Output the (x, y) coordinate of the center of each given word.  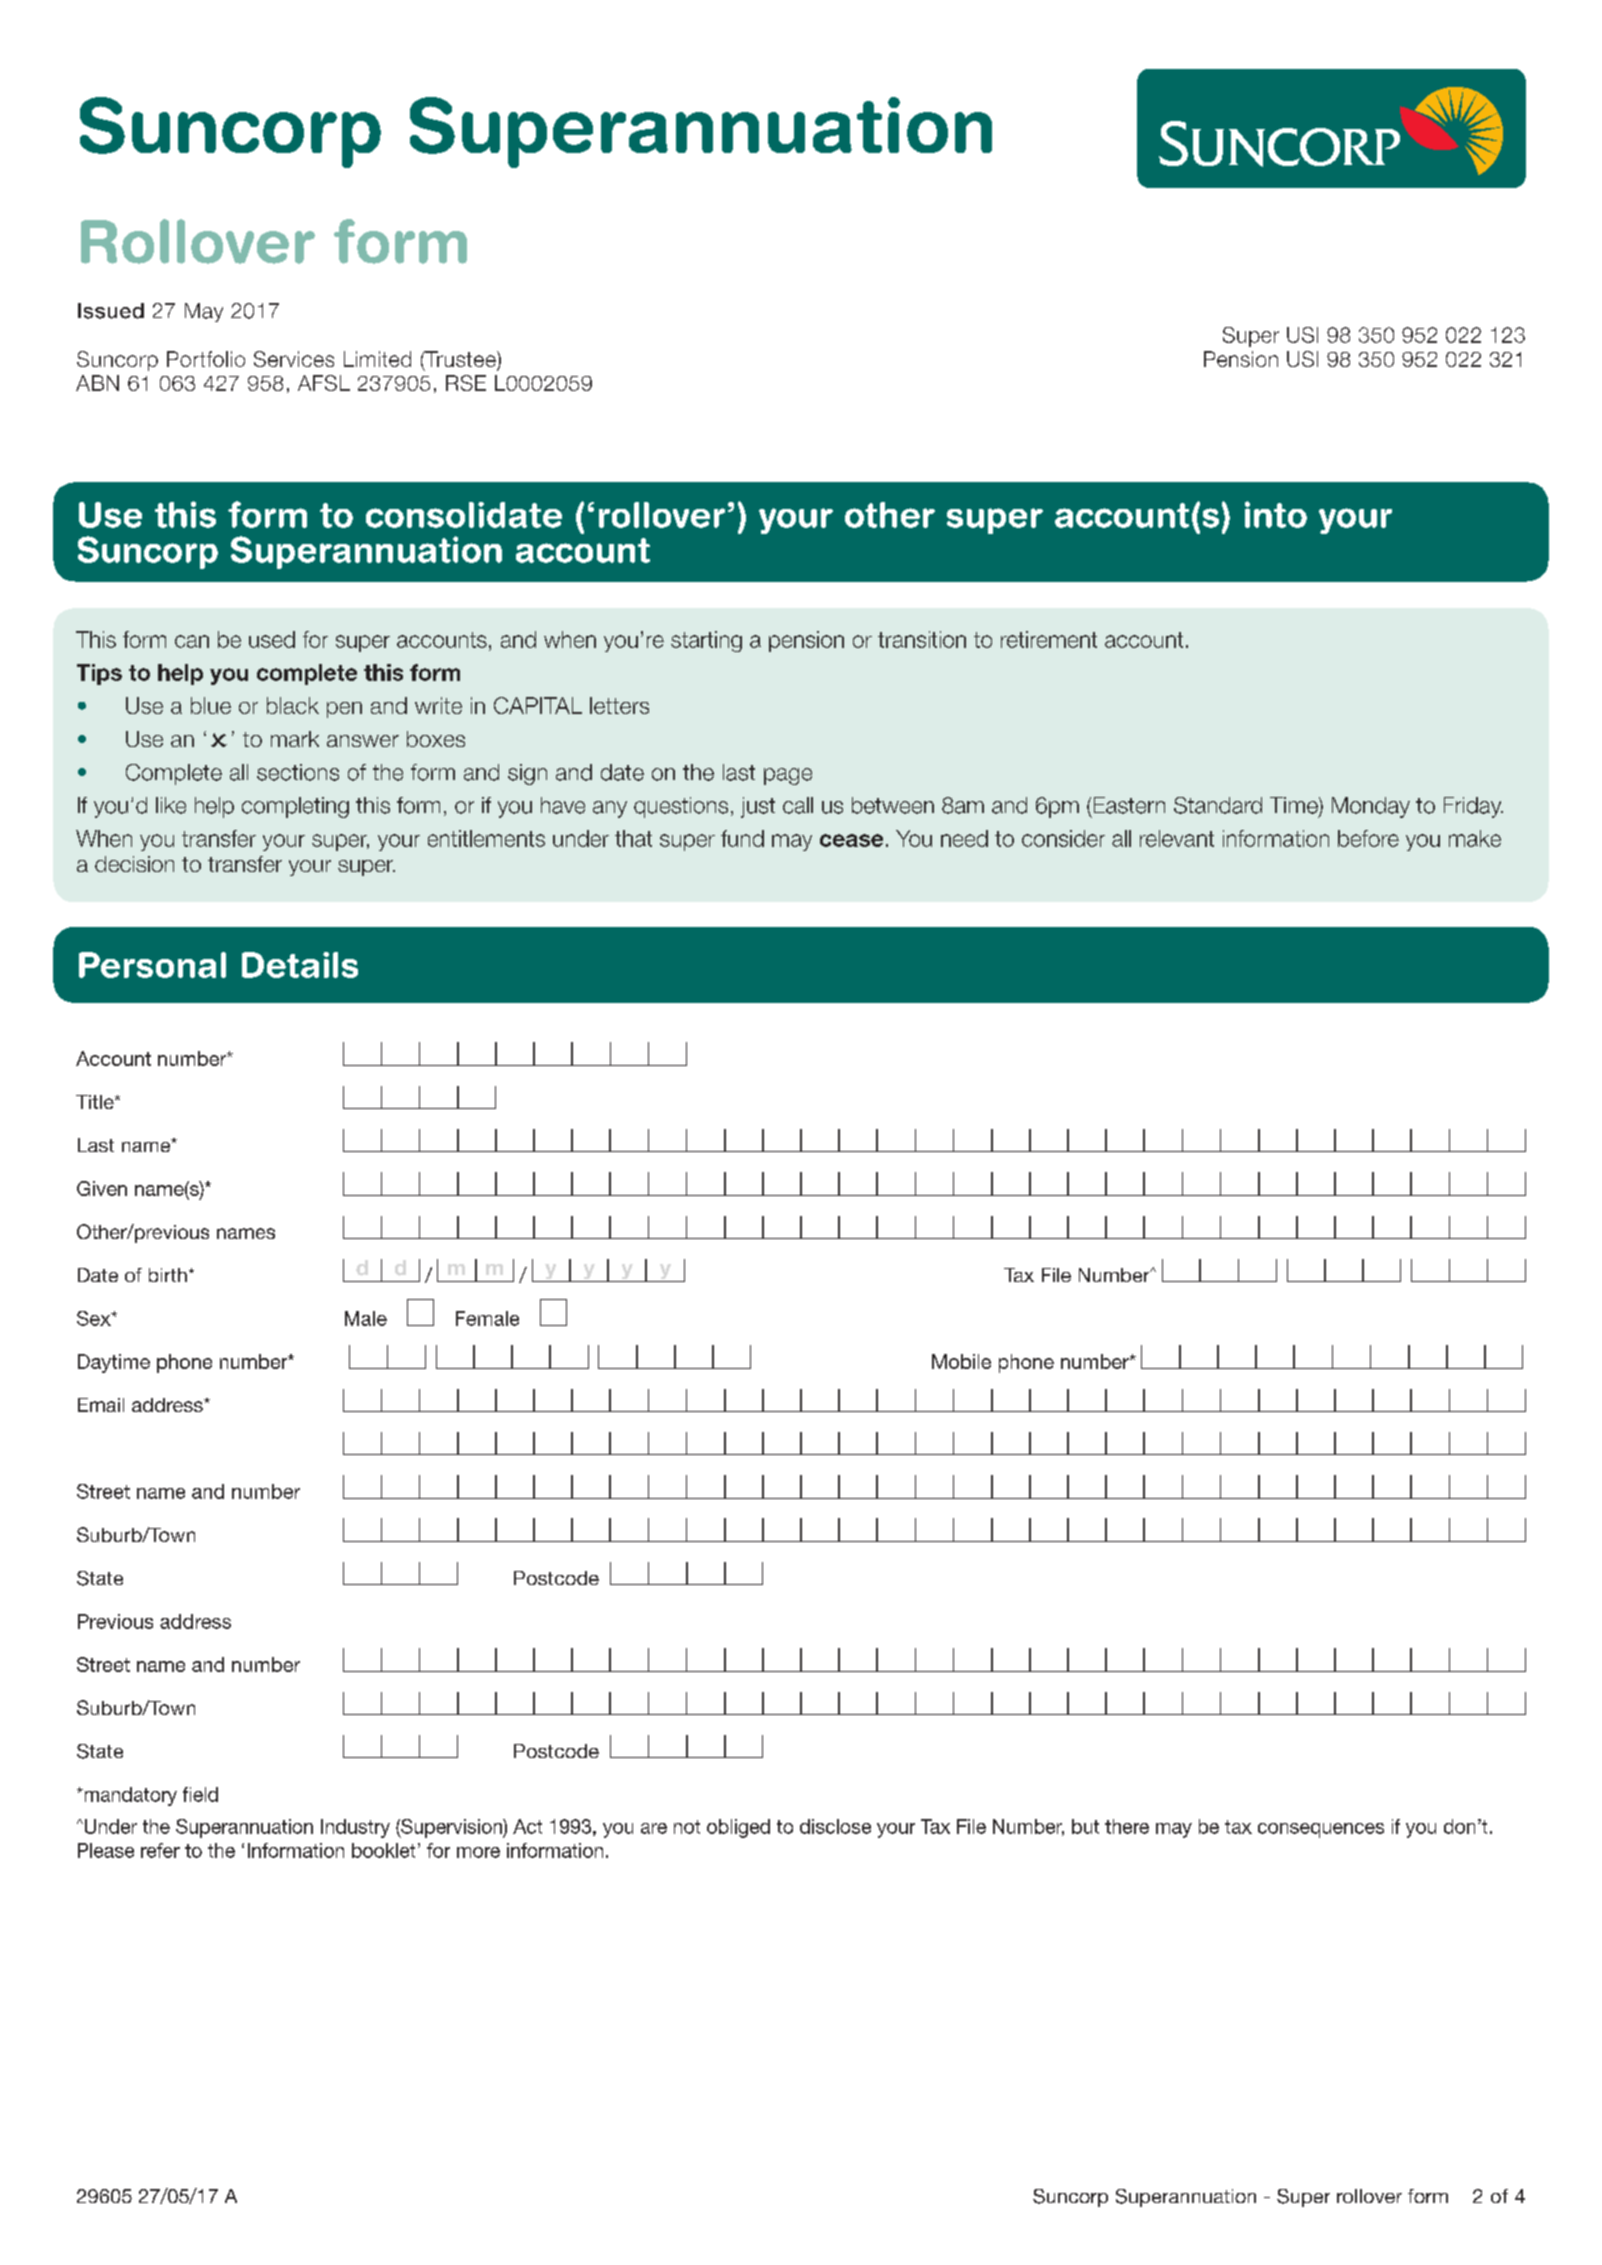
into (1276, 514)
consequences (1321, 1830)
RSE (466, 383)
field (200, 1794)
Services (294, 359)
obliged (738, 1828)
